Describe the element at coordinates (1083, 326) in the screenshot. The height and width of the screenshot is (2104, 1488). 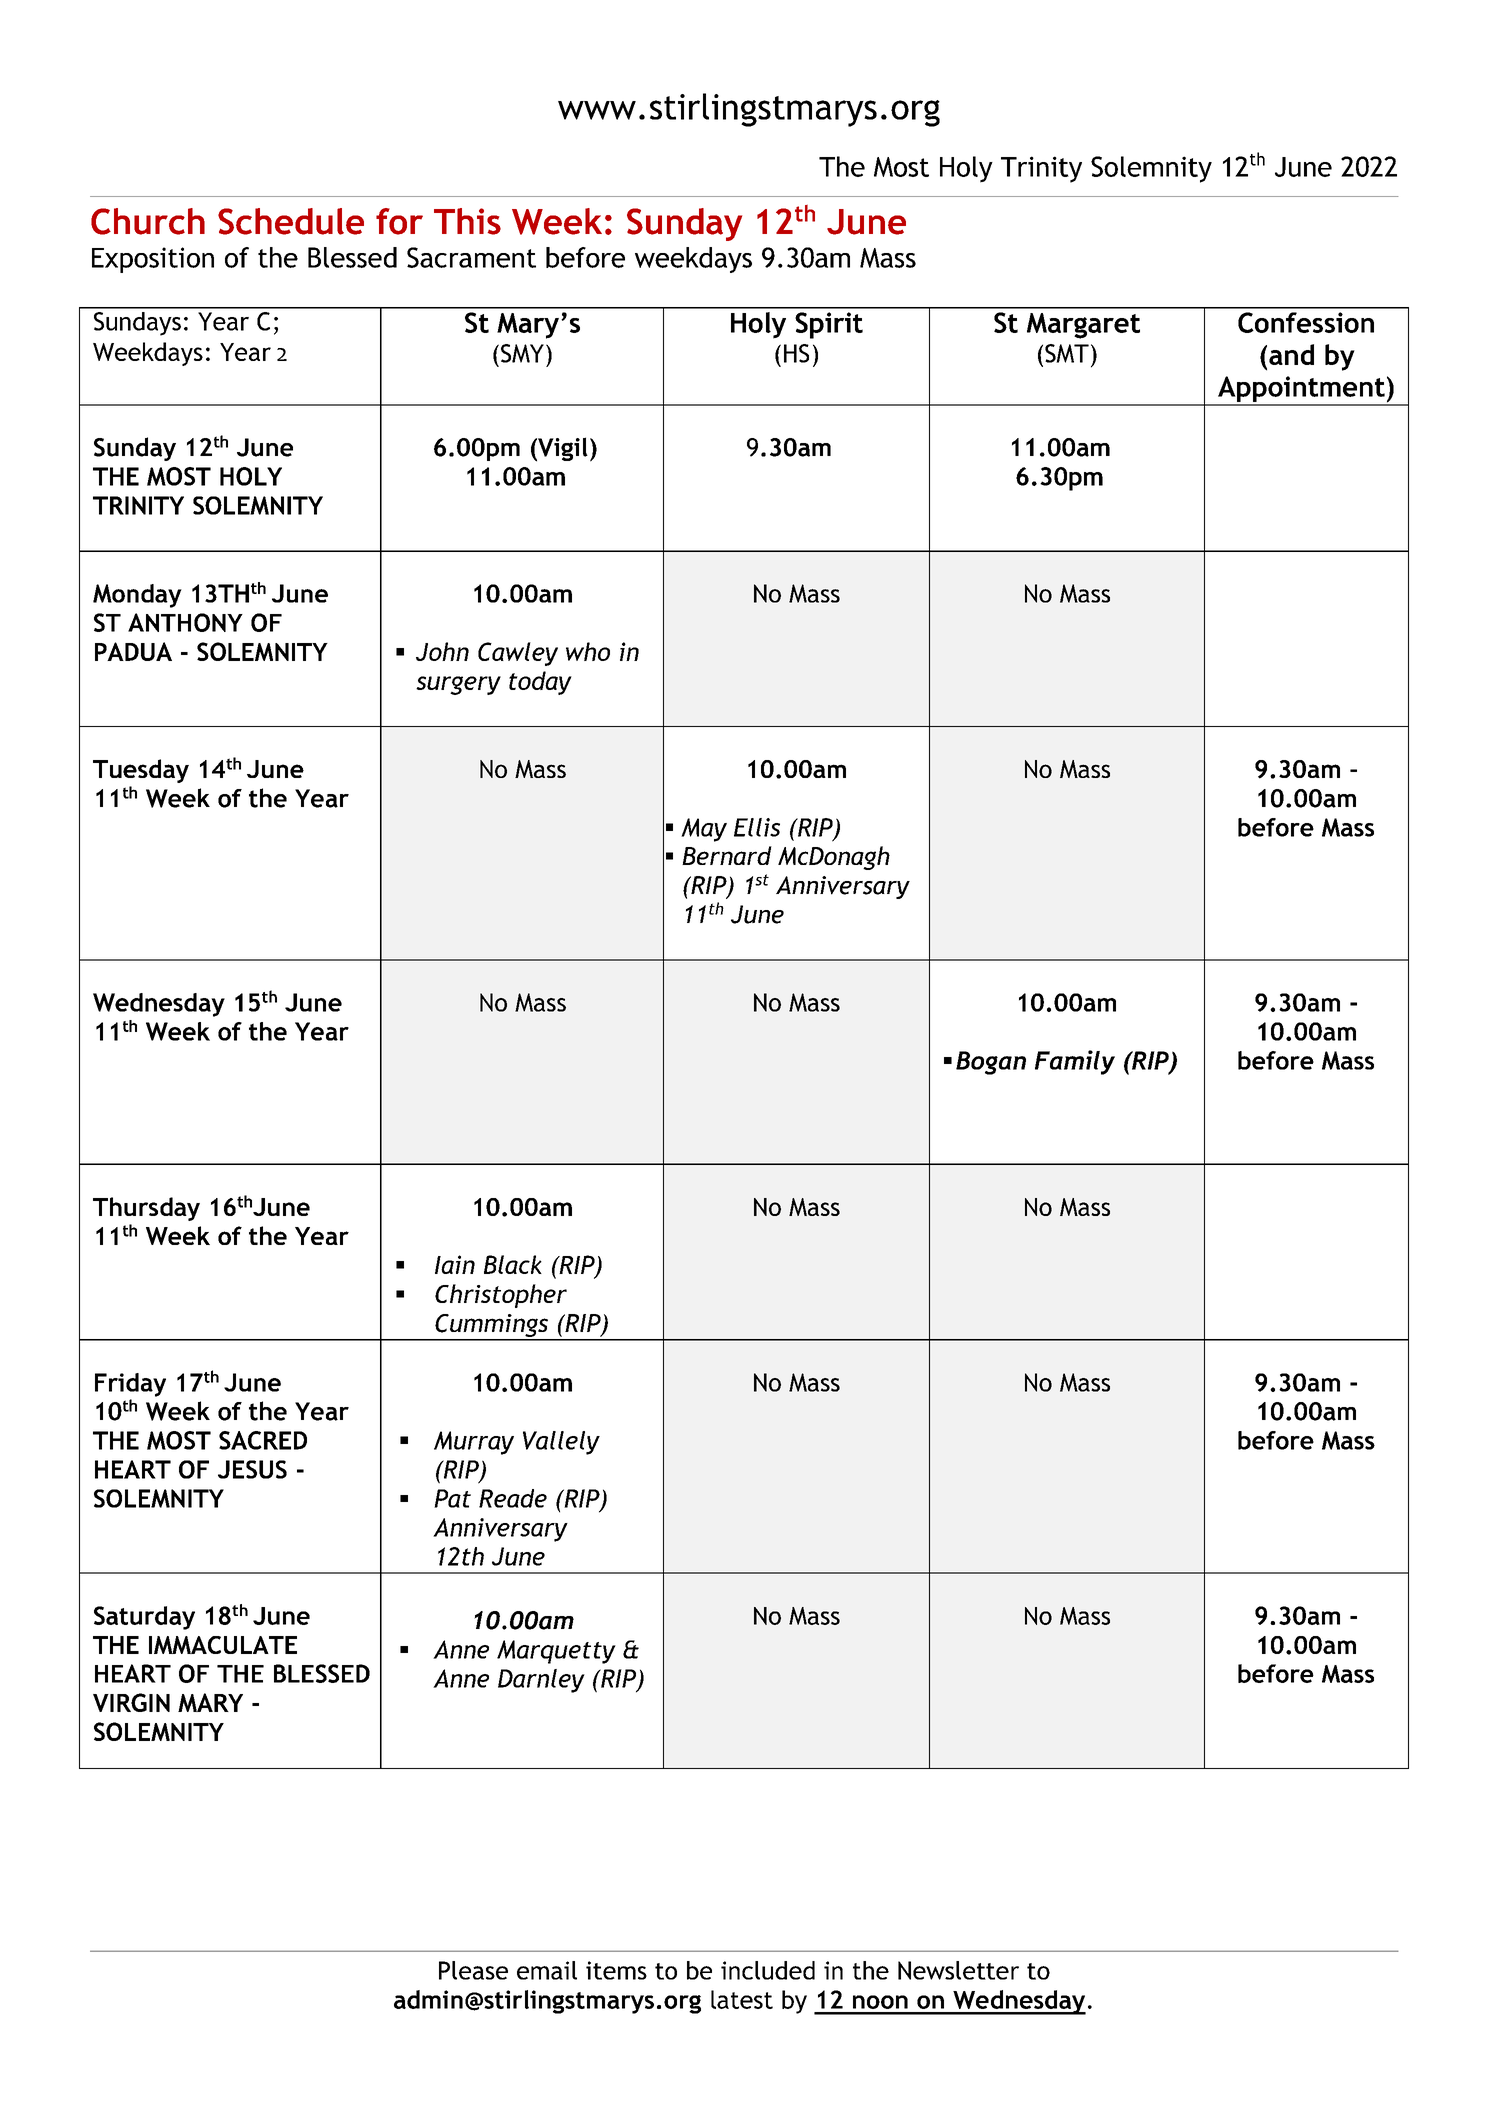
I see `Margaret` at that location.
